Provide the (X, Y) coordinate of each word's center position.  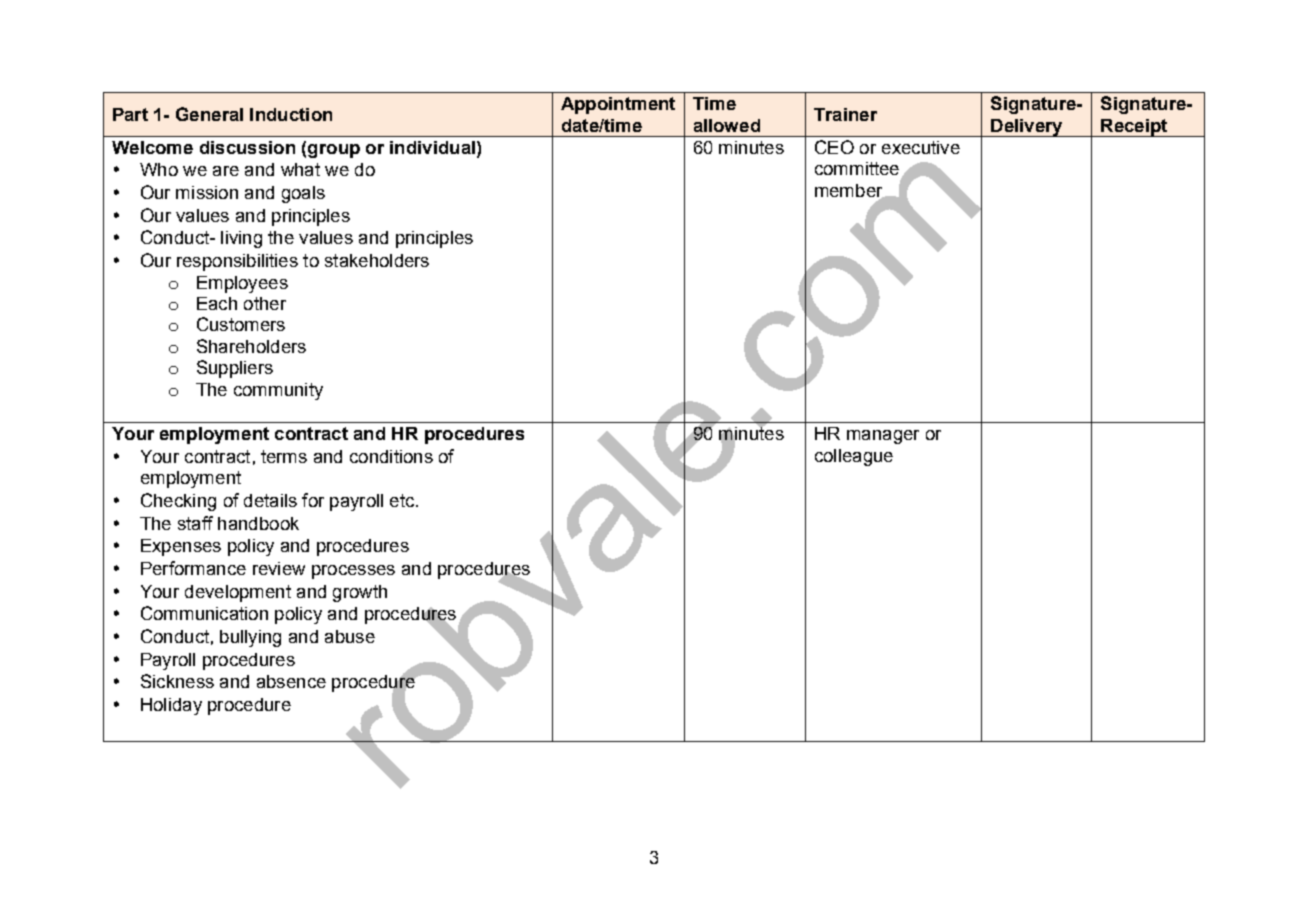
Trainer (845, 114)
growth (360, 593)
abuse (350, 636)
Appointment (618, 105)
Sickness (177, 681)
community (278, 391)
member (850, 191)
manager (883, 437)
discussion (247, 147)
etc (403, 500)
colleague (854, 457)
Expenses (181, 547)
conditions (391, 456)
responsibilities (237, 262)
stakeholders (377, 260)
